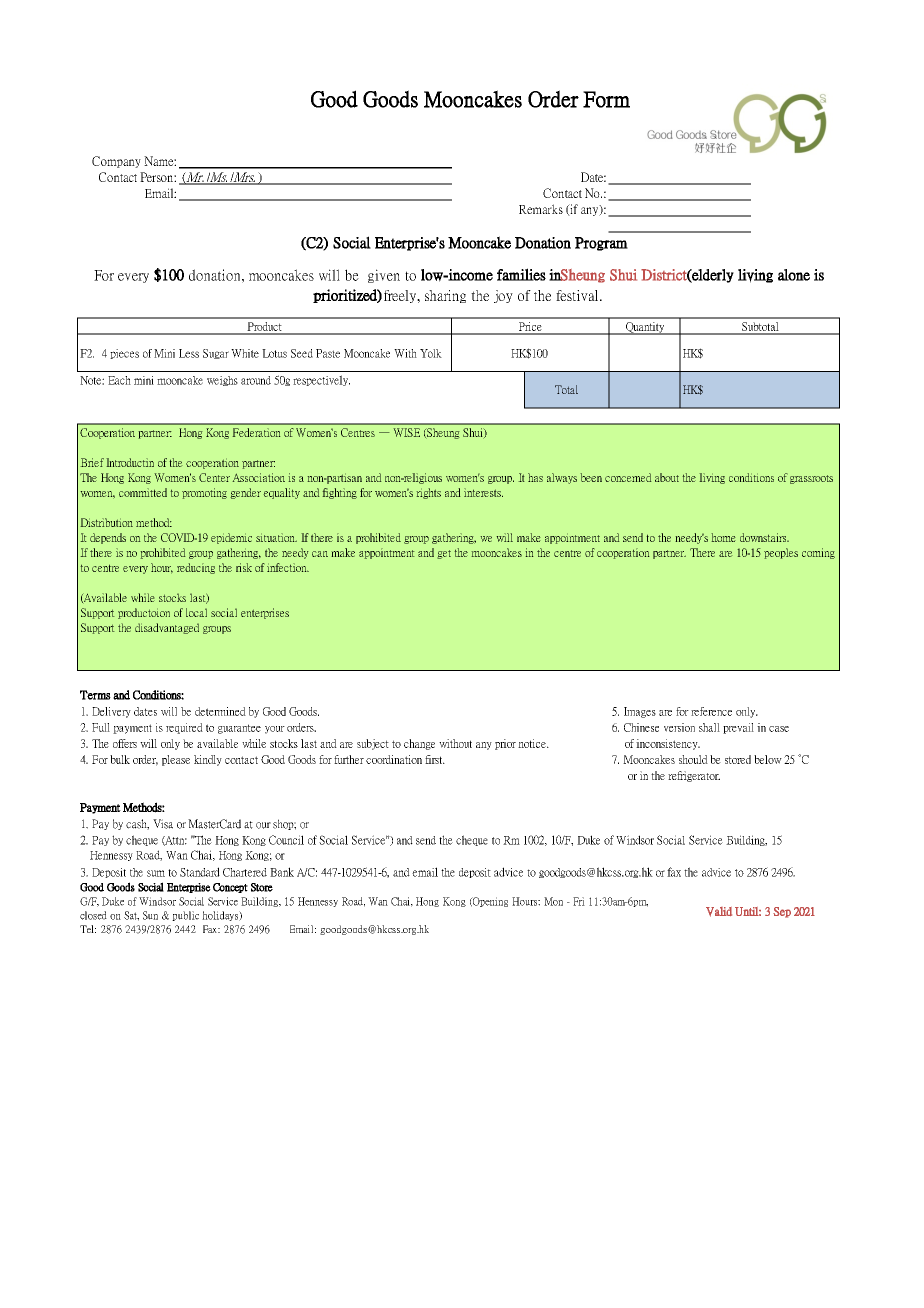  What do you see at coordinates (222, 381) in the screenshot?
I see `weighs` at bounding box center [222, 381].
